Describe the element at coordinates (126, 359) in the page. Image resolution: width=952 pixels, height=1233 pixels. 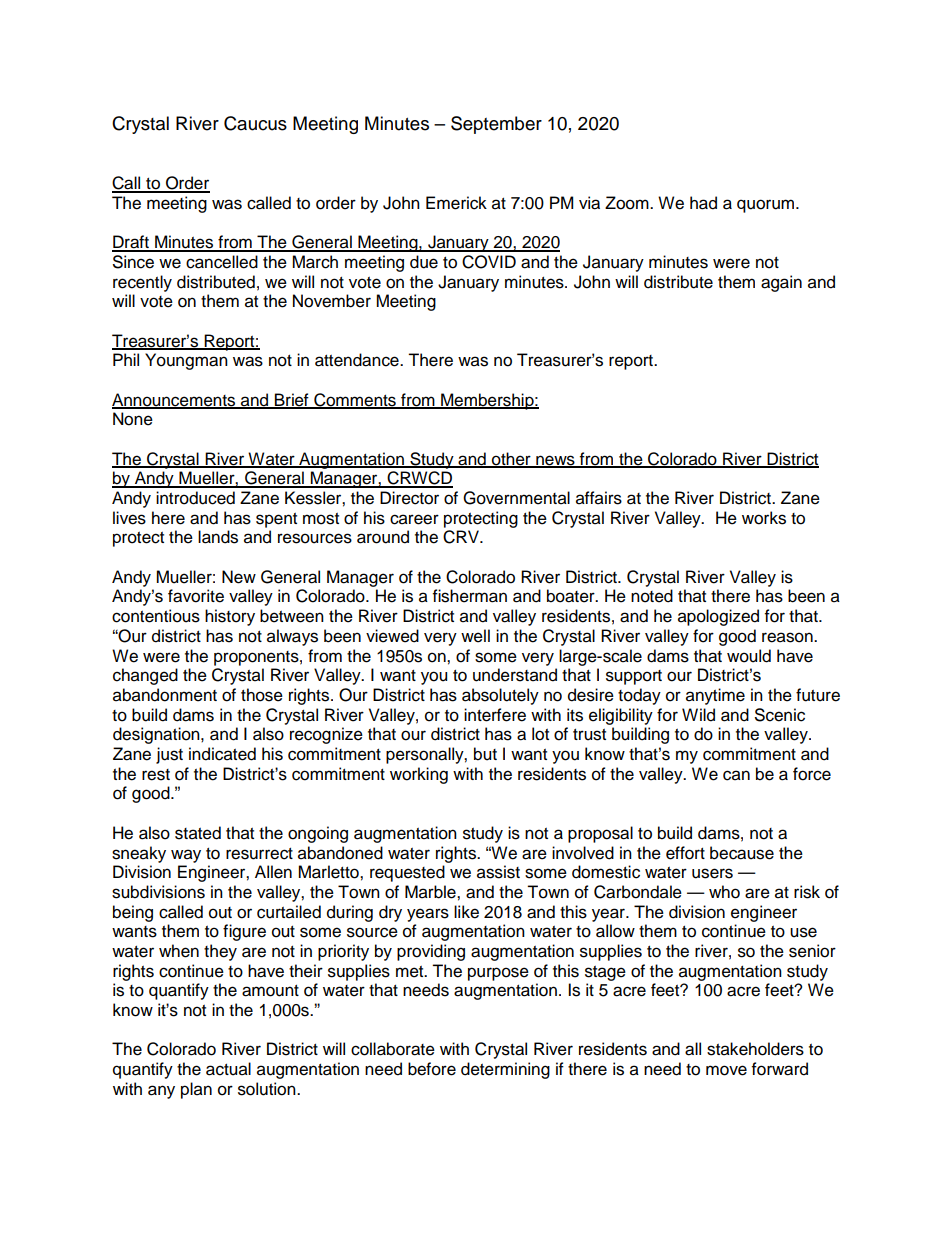
I see `Phil` at that location.
